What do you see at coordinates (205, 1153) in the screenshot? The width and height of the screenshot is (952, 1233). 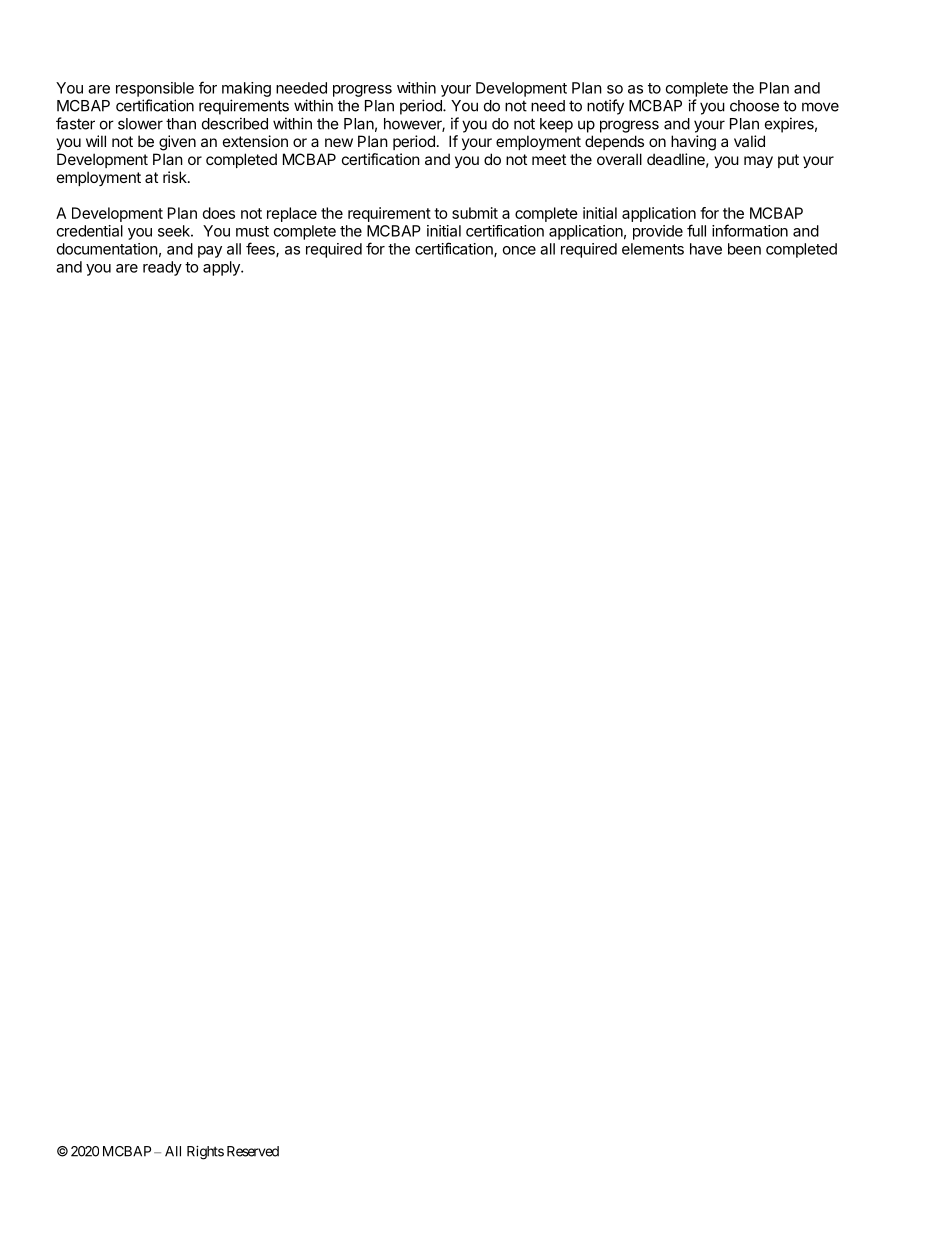 I see `Rights` at bounding box center [205, 1153].
